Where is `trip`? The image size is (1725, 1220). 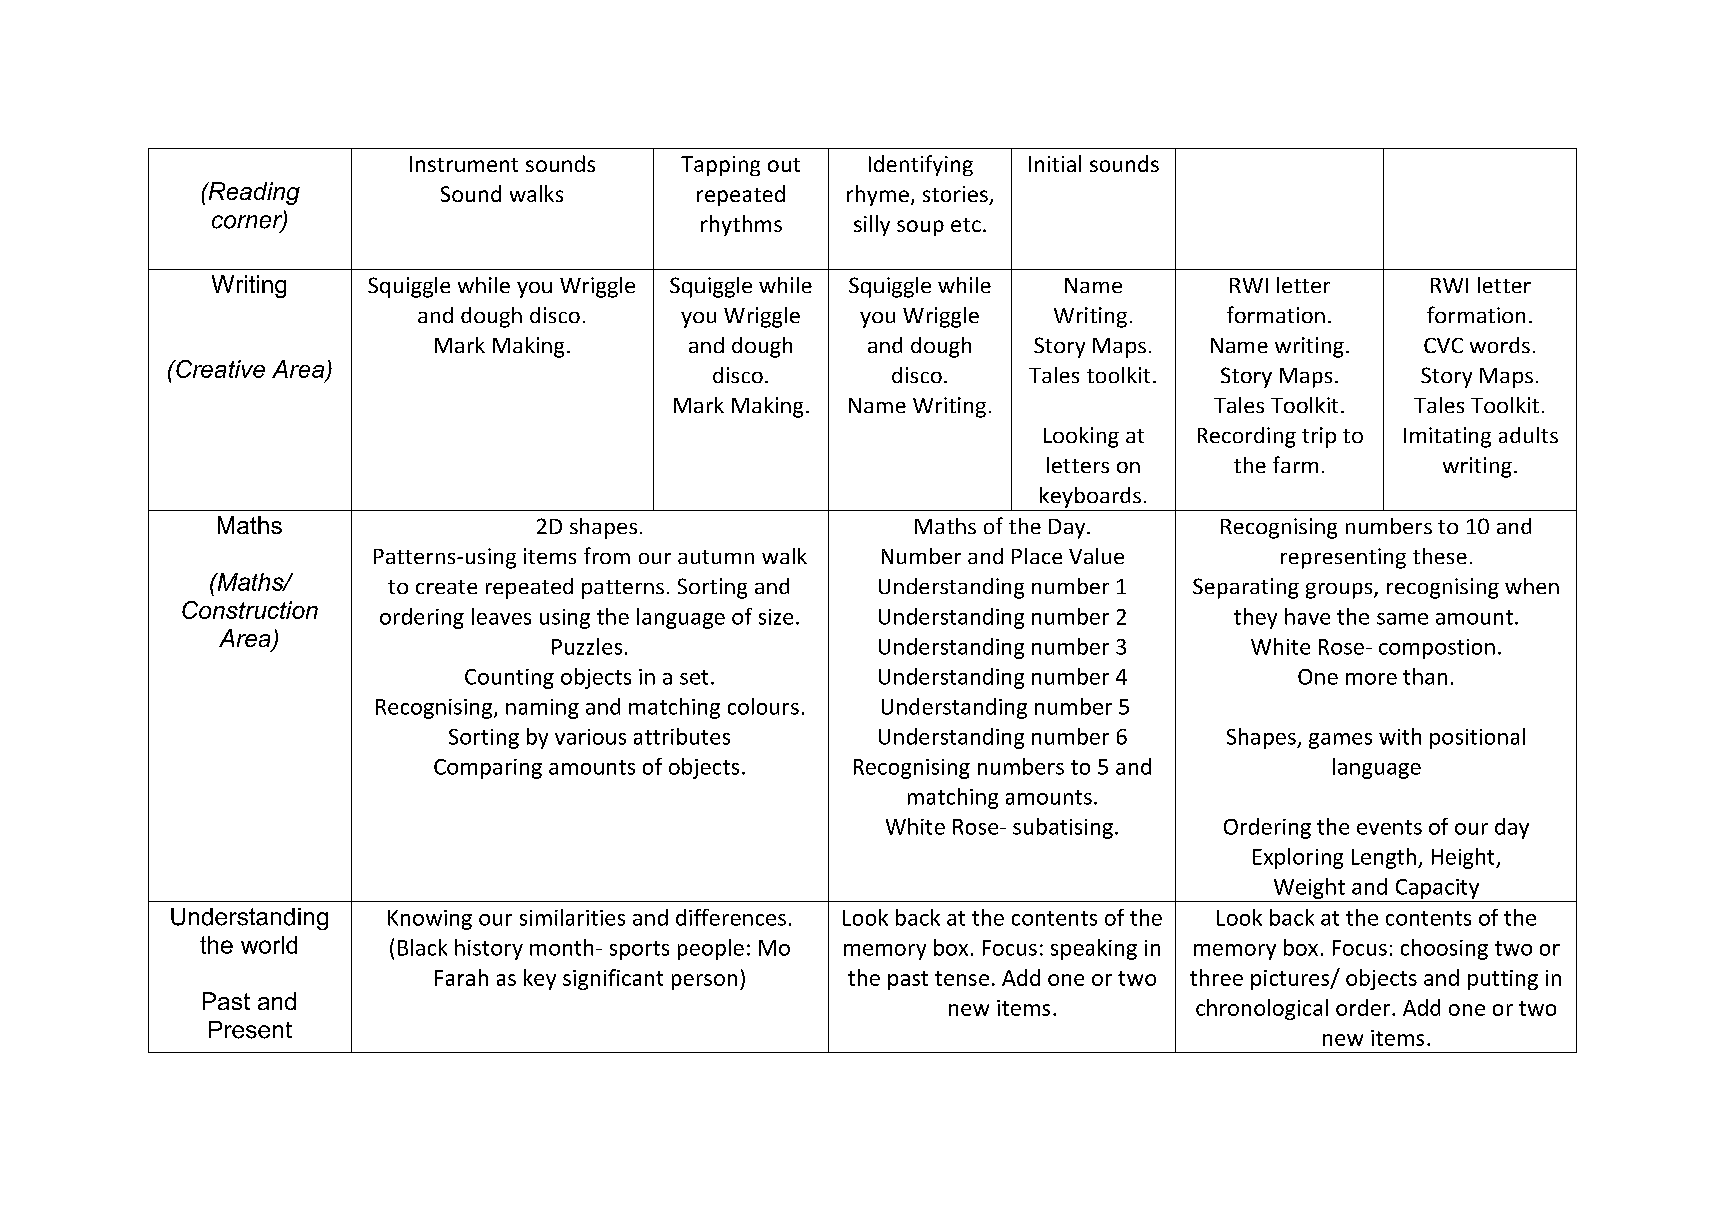
trip is located at coordinates (1319, 437).
